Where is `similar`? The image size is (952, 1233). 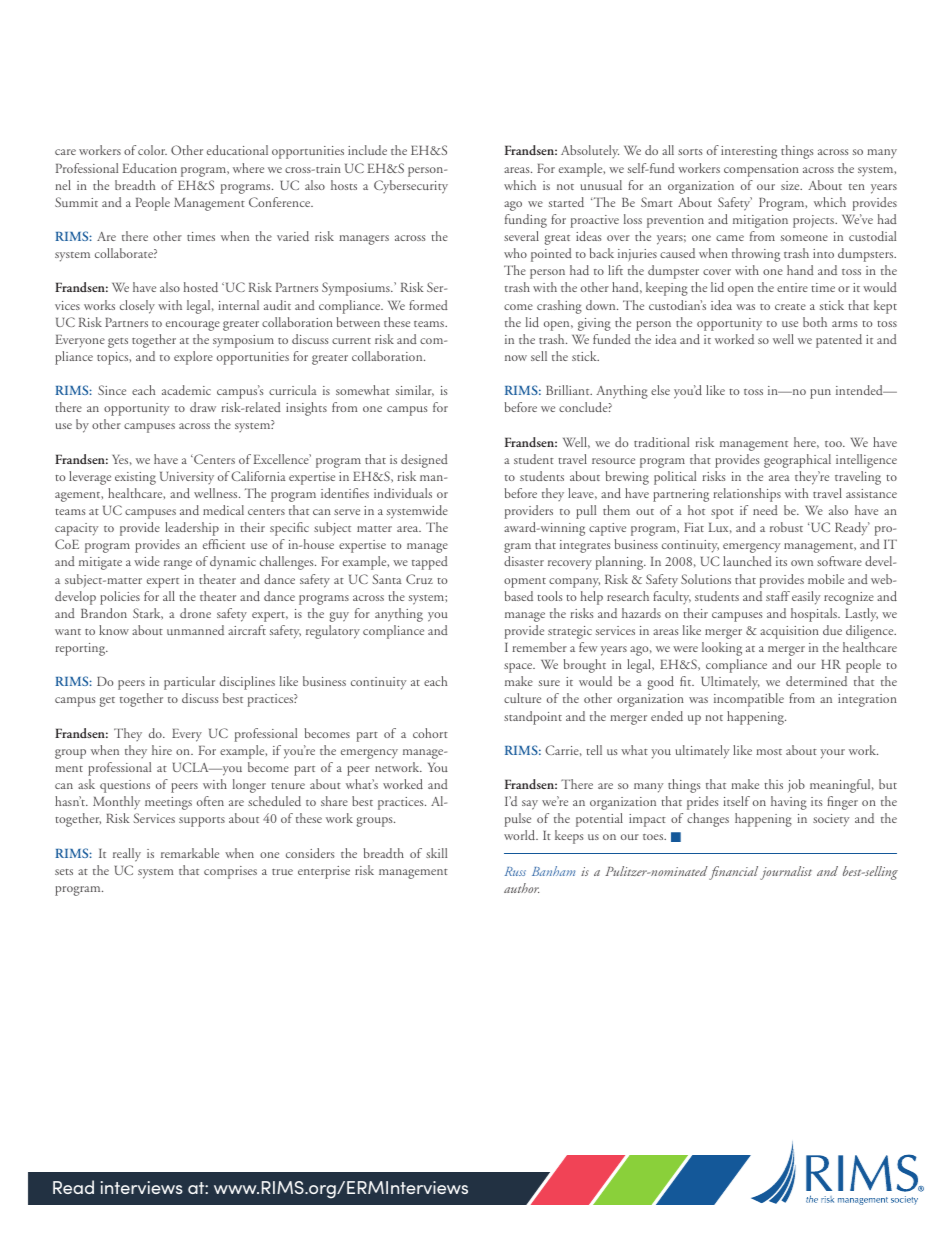 similar is located at coordinates (415, 391).
